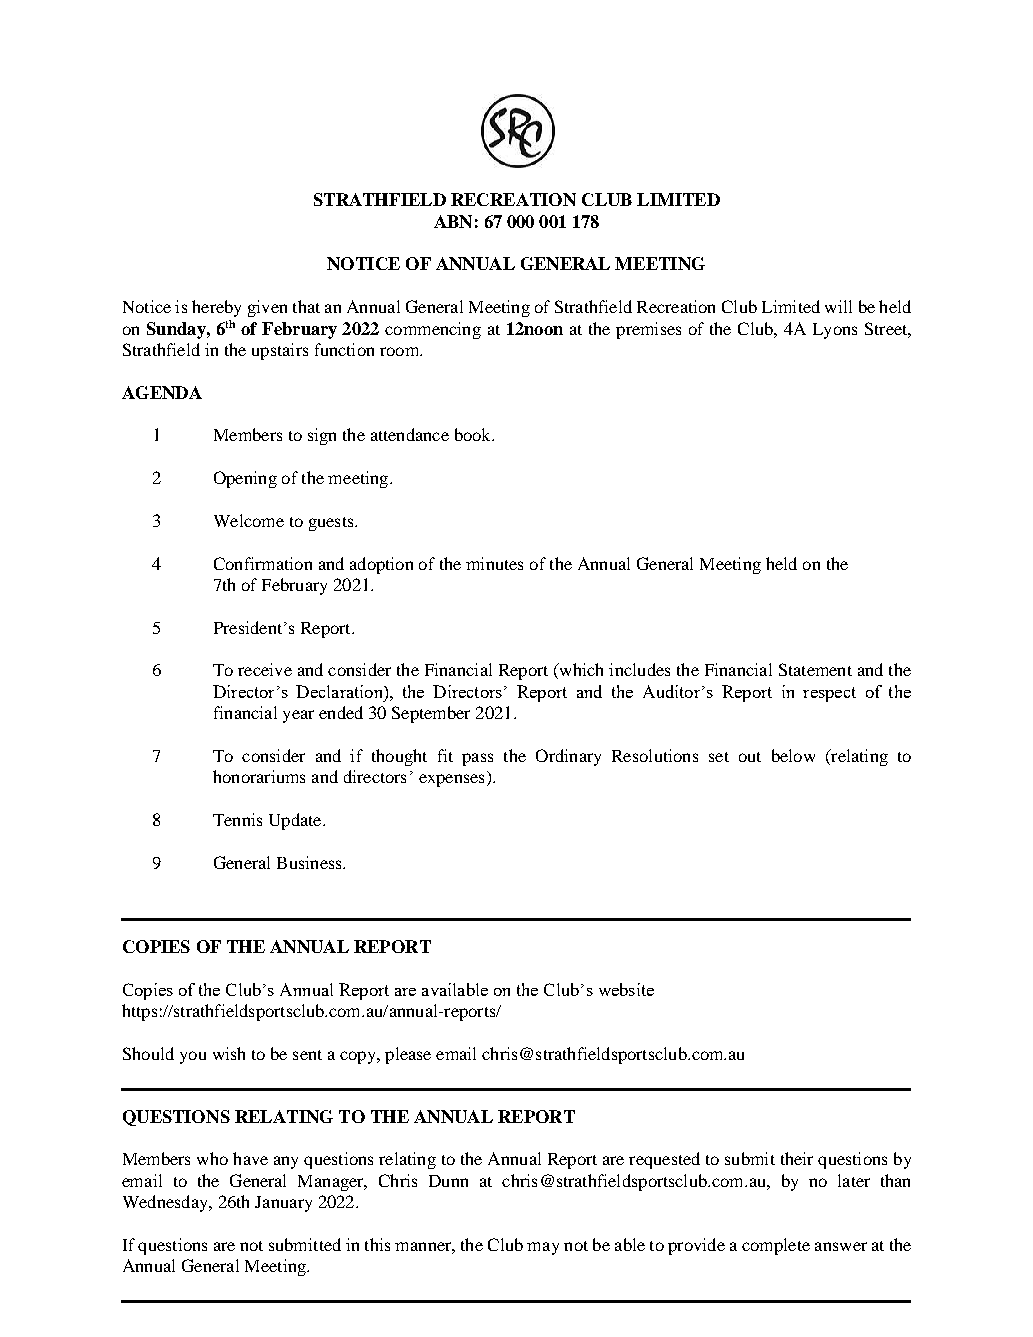 Image resolution: width=1033 pixels, height=1337 pixels. Describe the element at coordinates (283, 1204) in the screenshot. I see `January` at that location.
